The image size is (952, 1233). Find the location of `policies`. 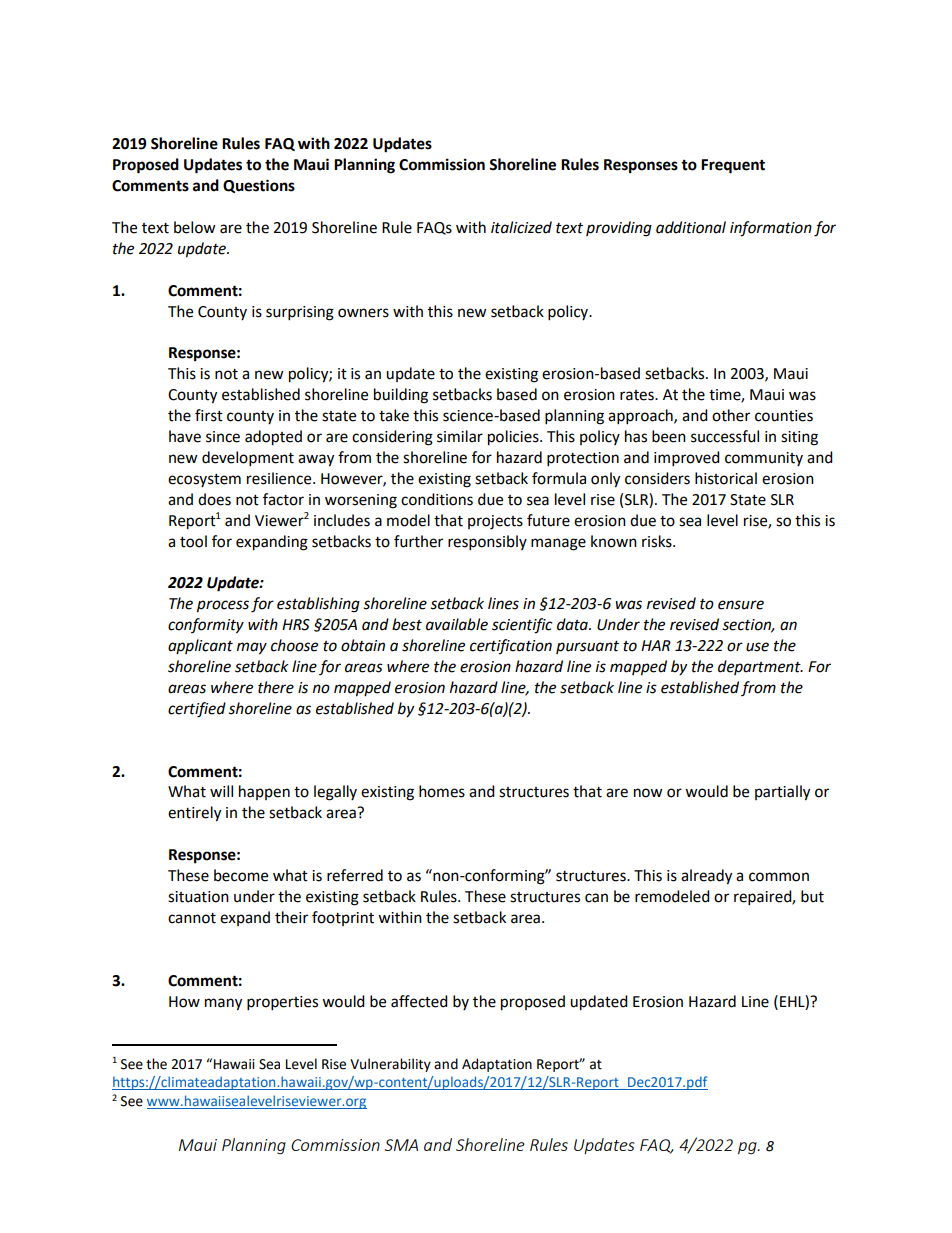

policies is located at coordinates (514, 438).
